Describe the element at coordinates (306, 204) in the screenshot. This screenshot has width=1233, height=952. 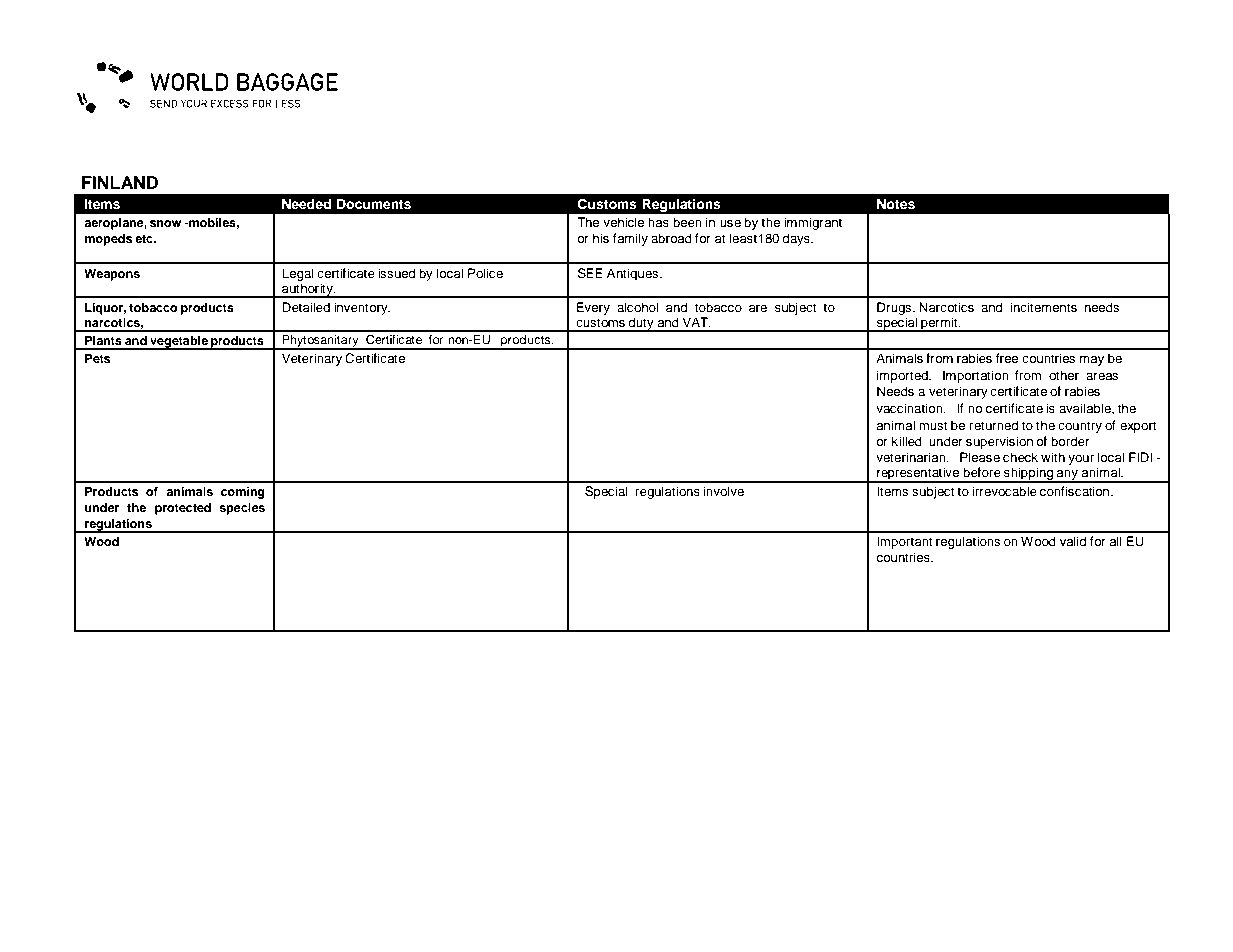
I see `Needed` at that location.
